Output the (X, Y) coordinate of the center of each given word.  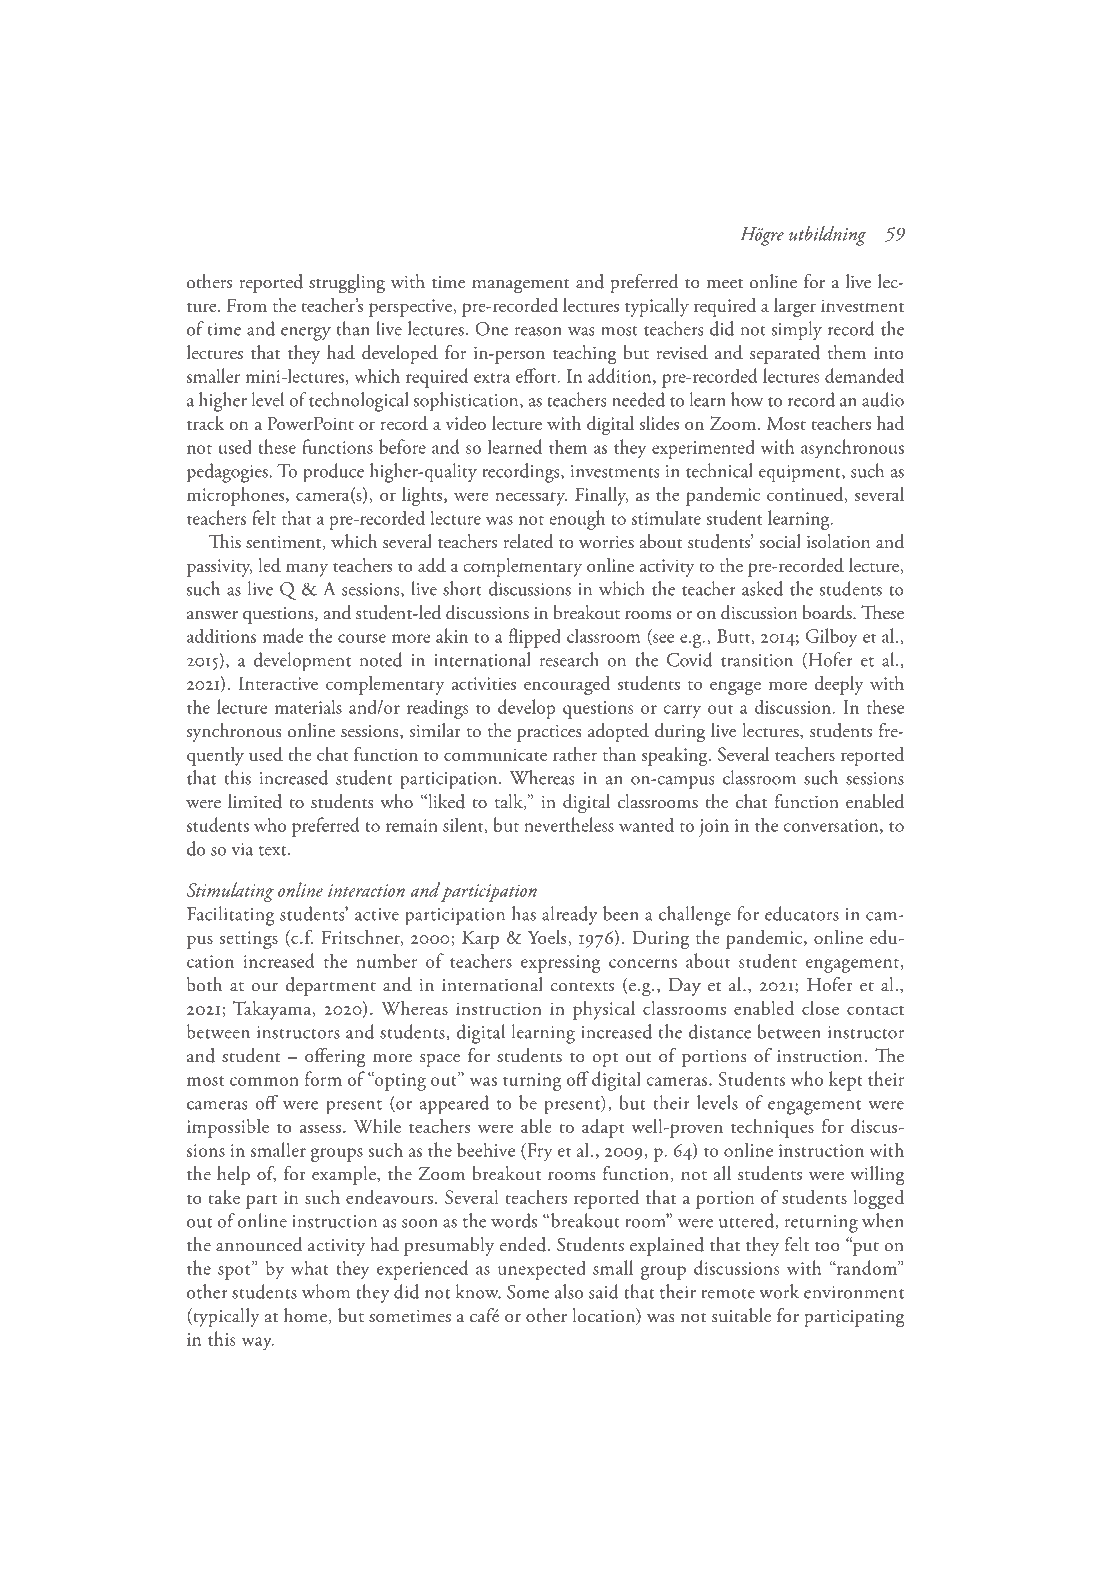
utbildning (827, 236)
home (305, 1315)
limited (255, 801)
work (779, 1291)
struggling (347, 284)
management (521, 286)
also (569, 1291)
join (714, 828)
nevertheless (569, 824)
